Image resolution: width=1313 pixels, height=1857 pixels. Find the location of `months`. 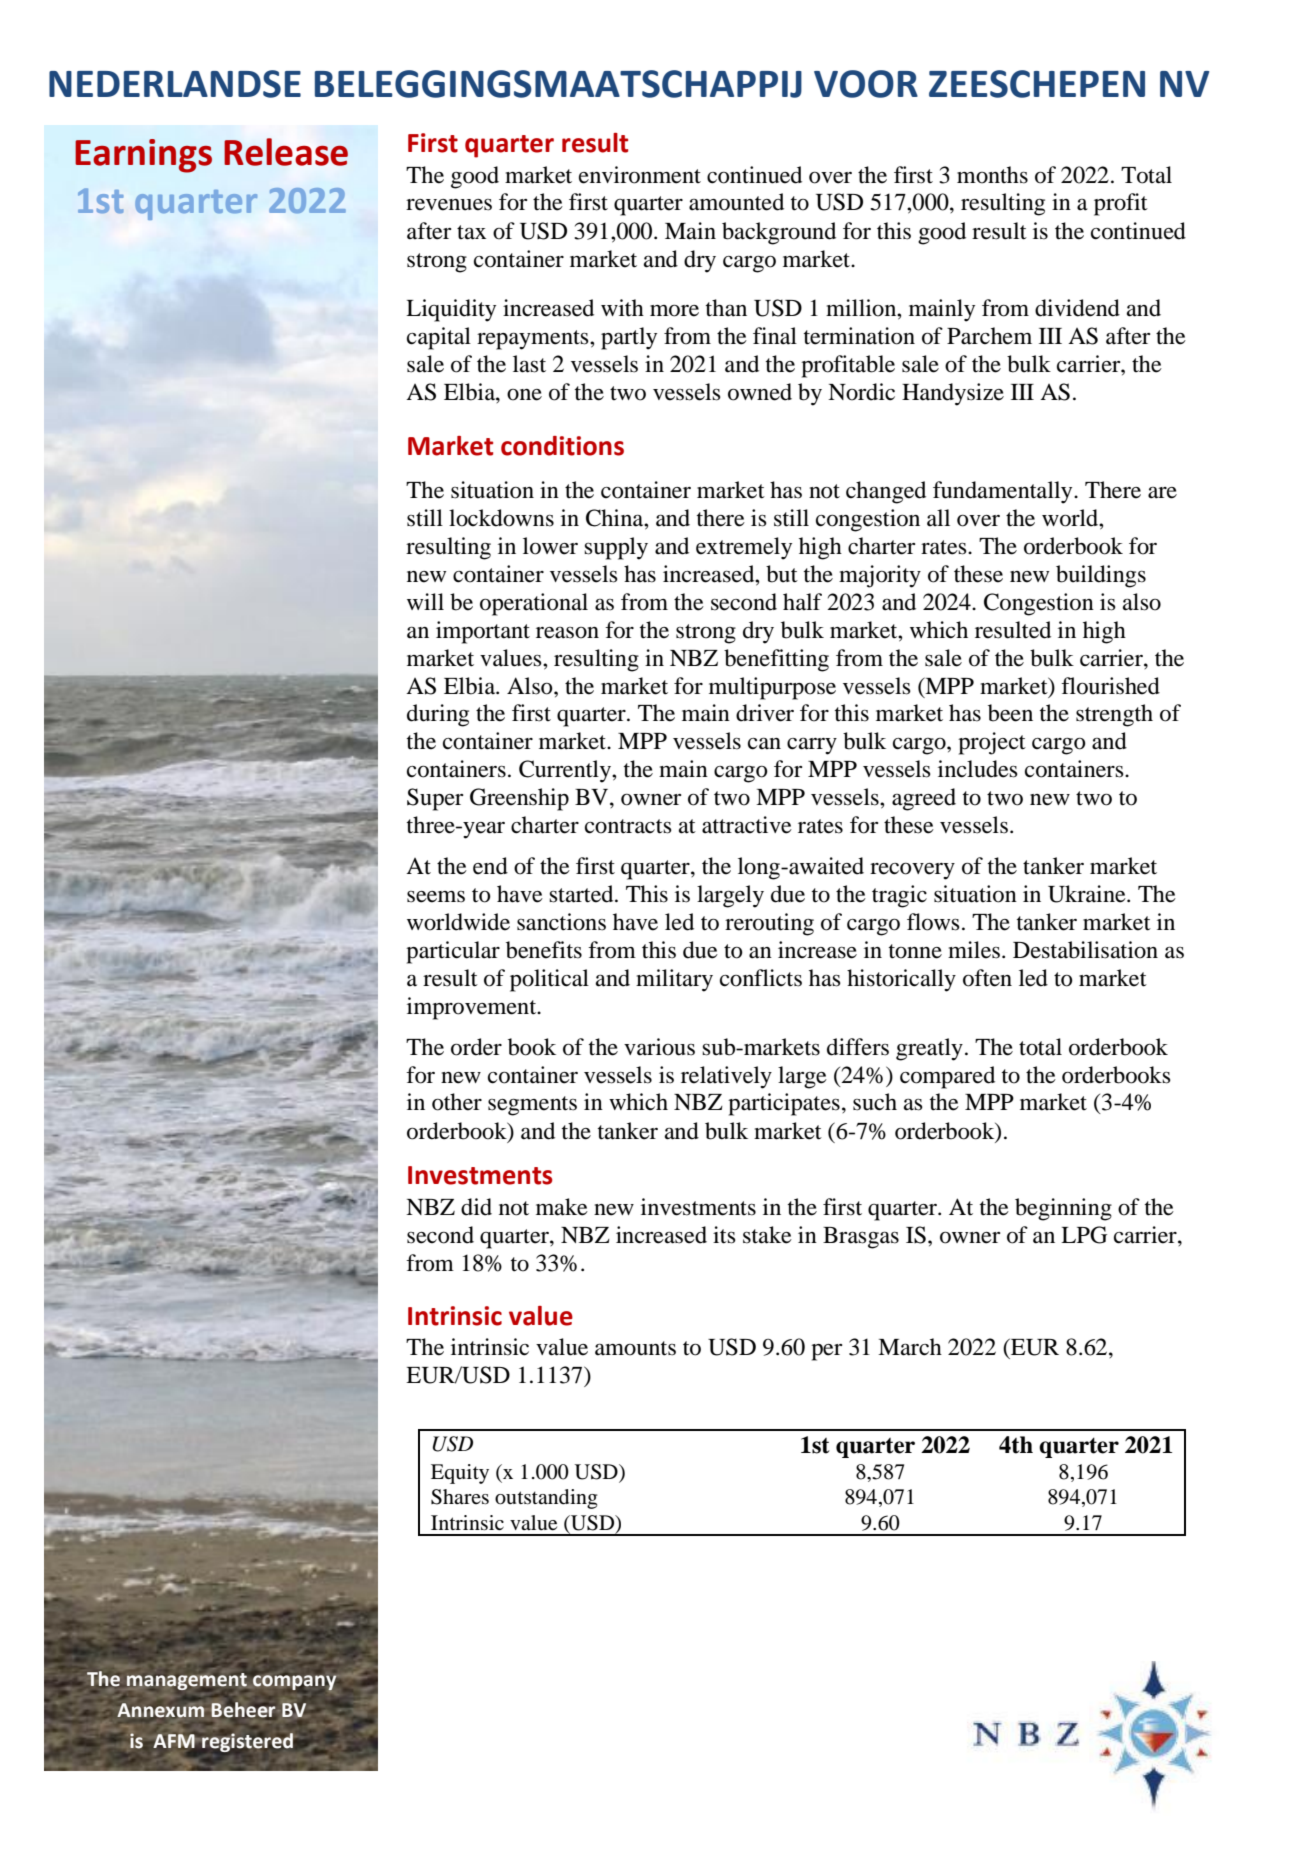

months is located at coordinates (992, 175).
